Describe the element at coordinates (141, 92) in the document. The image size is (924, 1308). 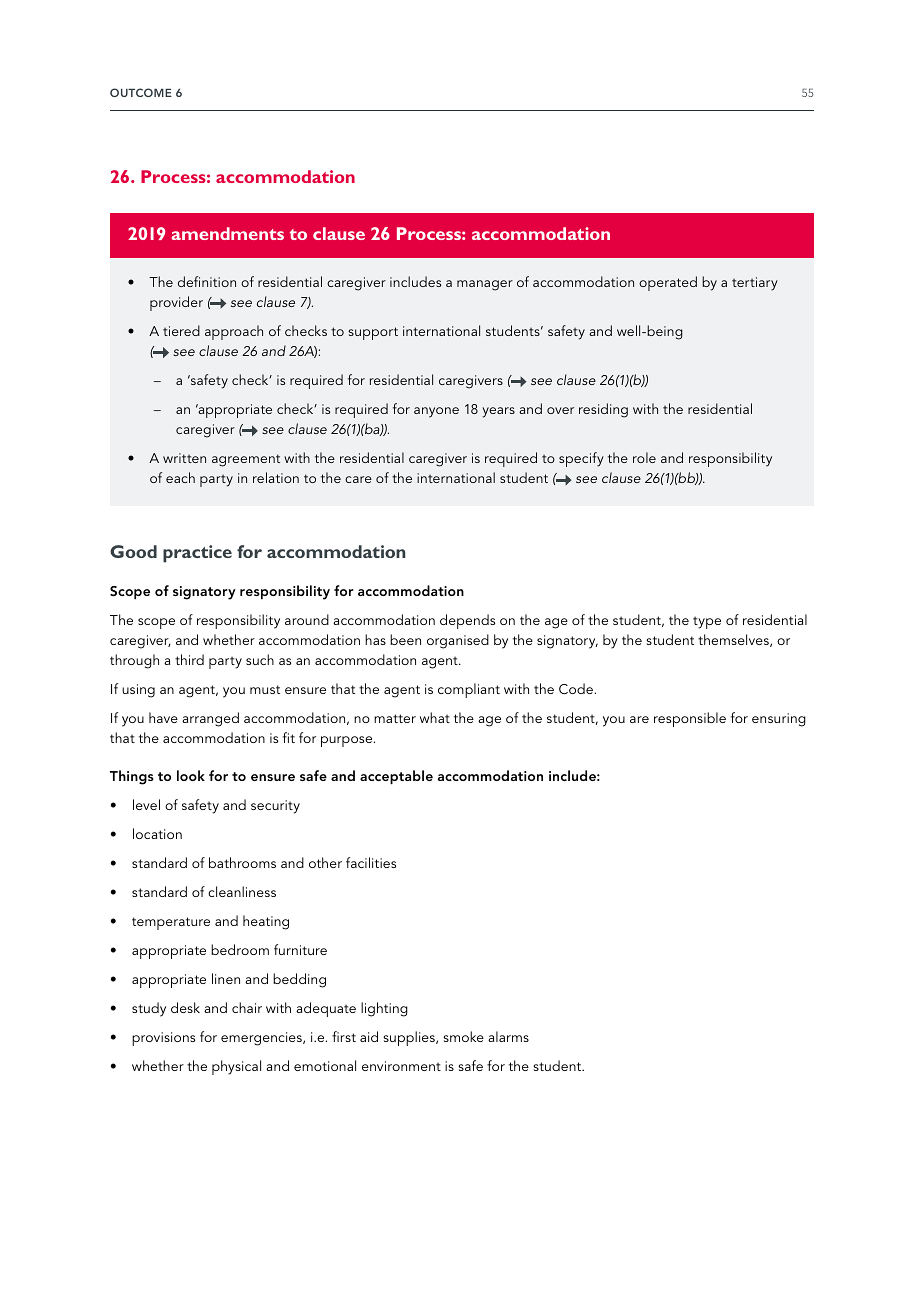
I see `Outcome` at that location.
